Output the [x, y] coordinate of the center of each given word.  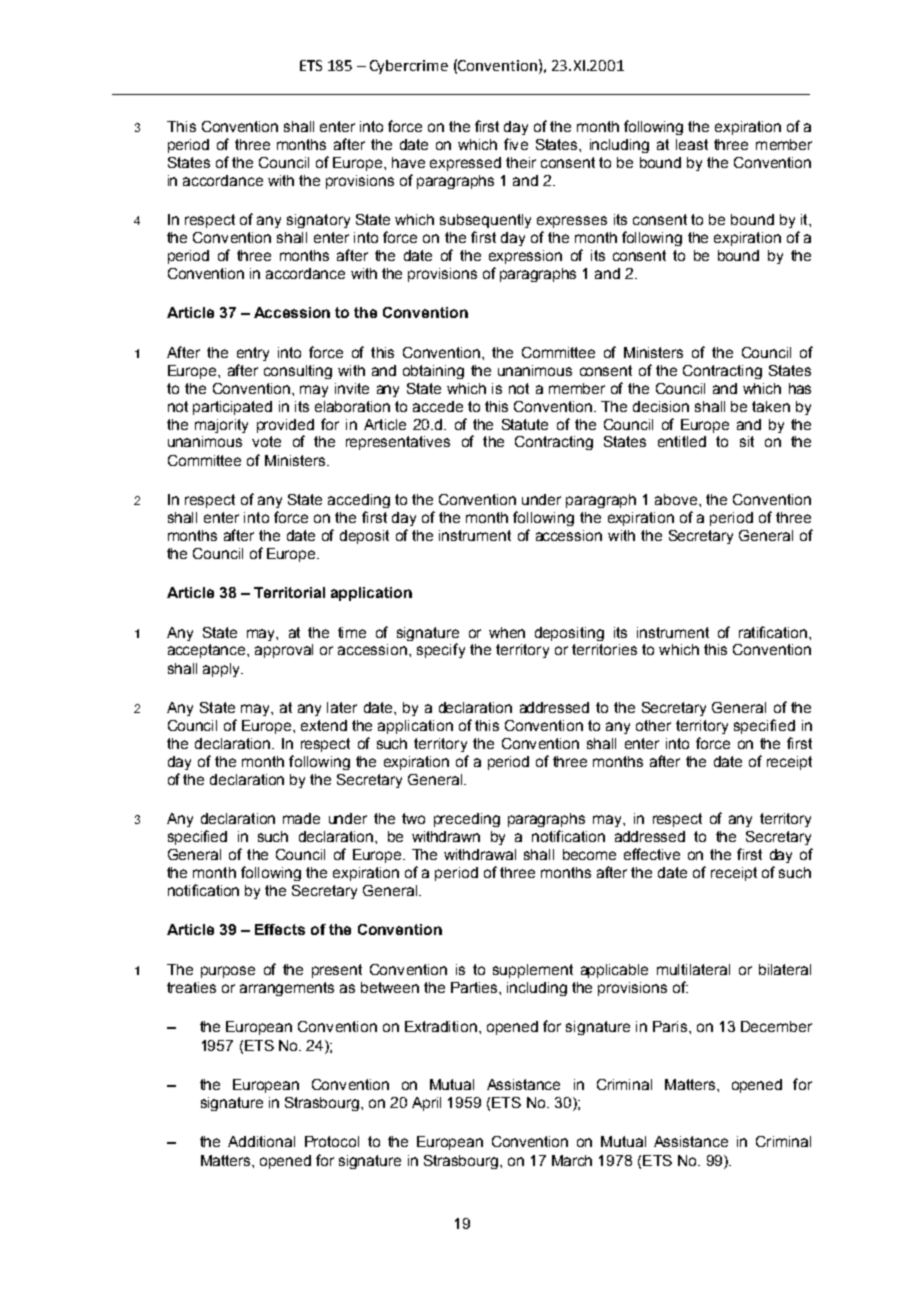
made [301, 818]
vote [266, 441]
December [776, 1026]
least [692, 144]
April [426, 1104]
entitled [682, 441]
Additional [261, 1141]
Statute [525, 424]
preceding [467, 820]
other [653, 725]
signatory [318, 221]
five [516, 144]
